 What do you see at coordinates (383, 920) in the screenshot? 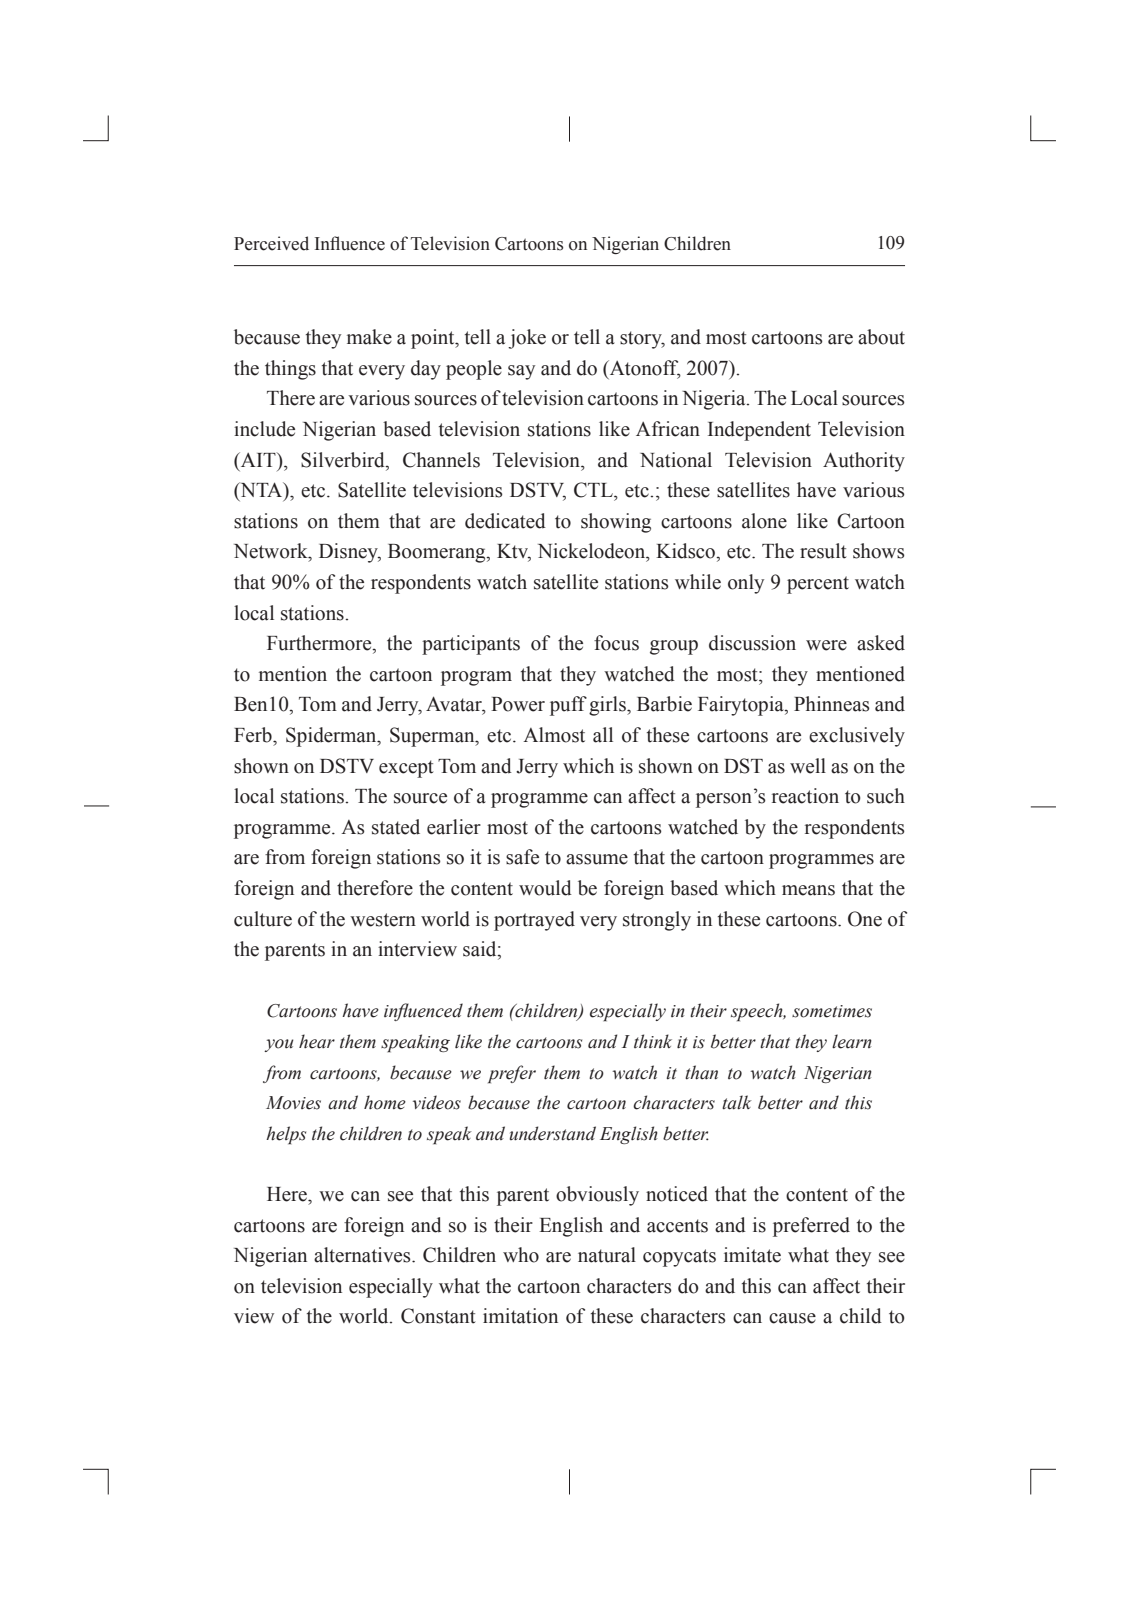
I see `western` at bounding box center [383, 920].
